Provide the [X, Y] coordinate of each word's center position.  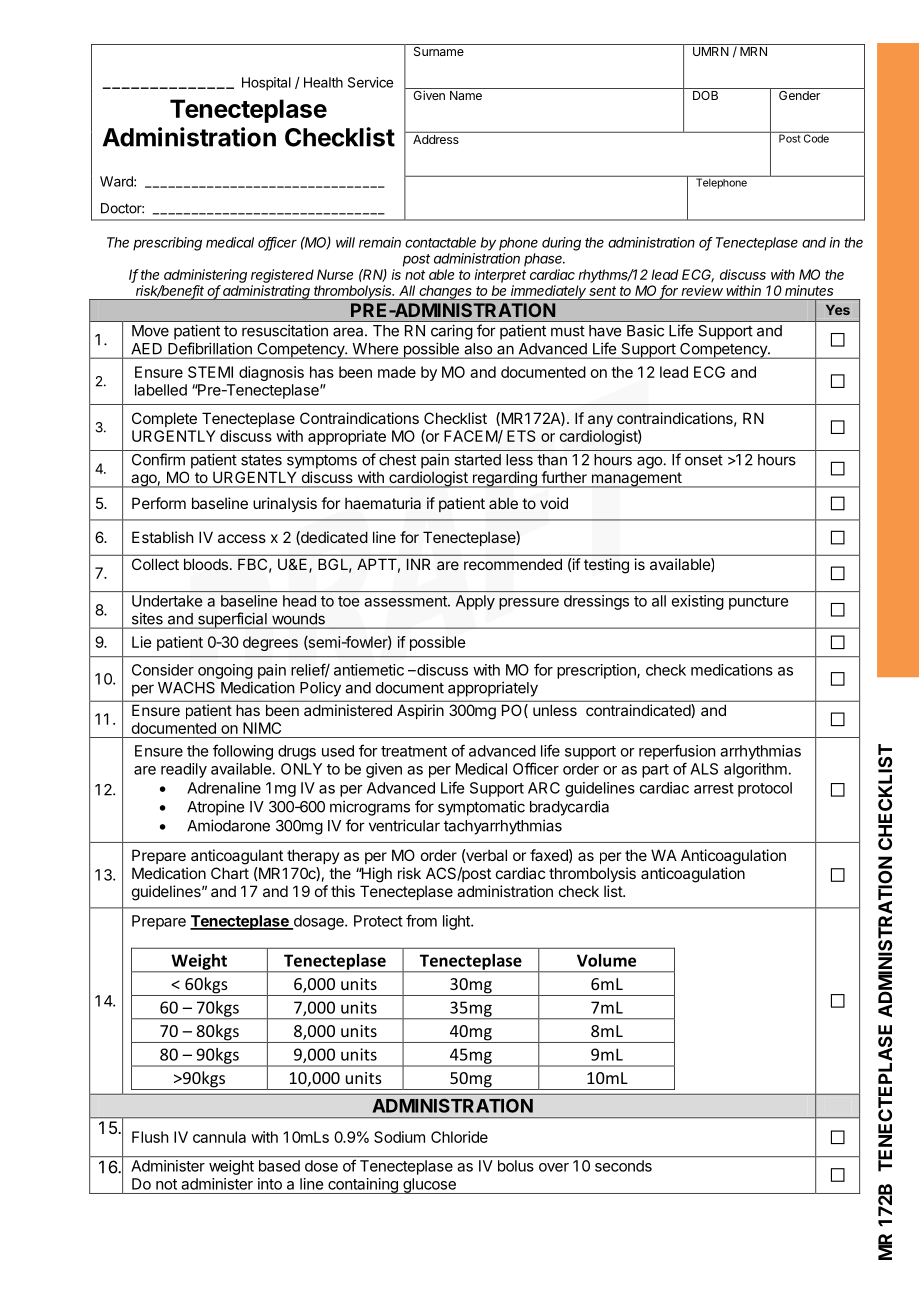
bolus [516, 1166]
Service [370, 82]
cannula [219, 1137]
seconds [623, 1166]
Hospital [266, 84]
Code [816, 137]
